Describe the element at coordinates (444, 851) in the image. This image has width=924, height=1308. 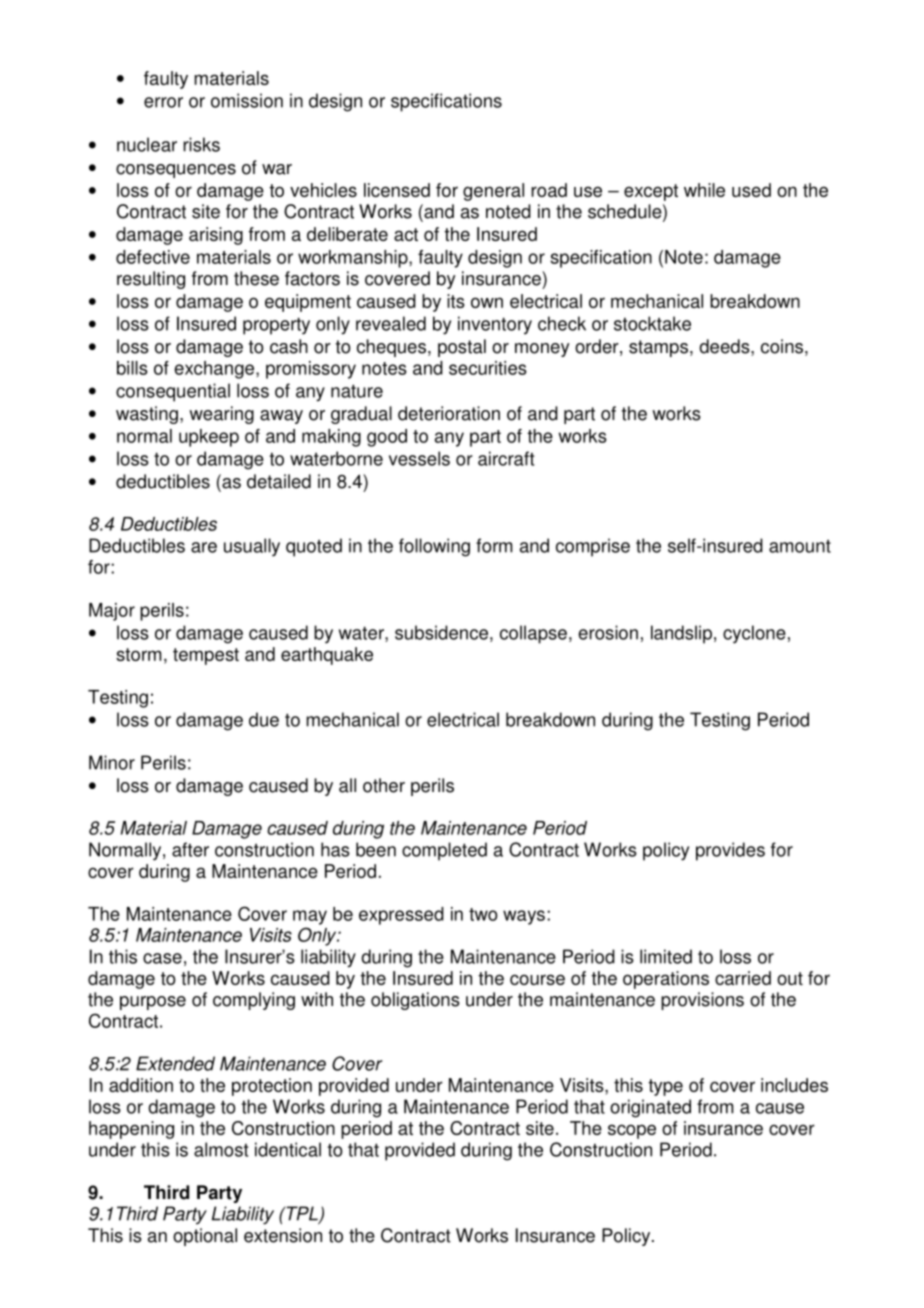
I see `completed` at that location.
